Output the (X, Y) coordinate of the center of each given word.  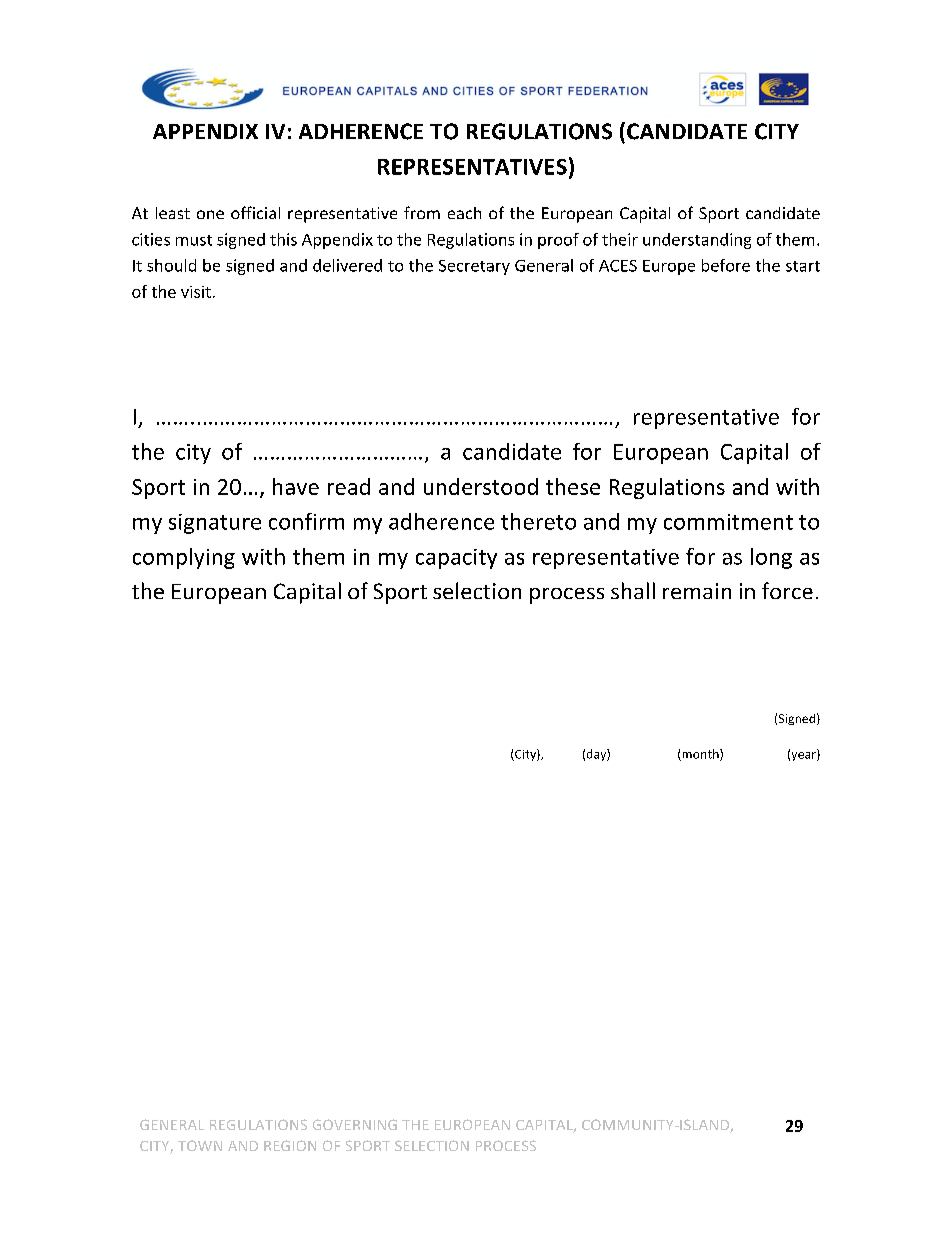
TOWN (200, 1145)
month (700, 755)
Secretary (474, 267)
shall (633, 590)
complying (184, 558)
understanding (697, 241)
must (194, 240)
